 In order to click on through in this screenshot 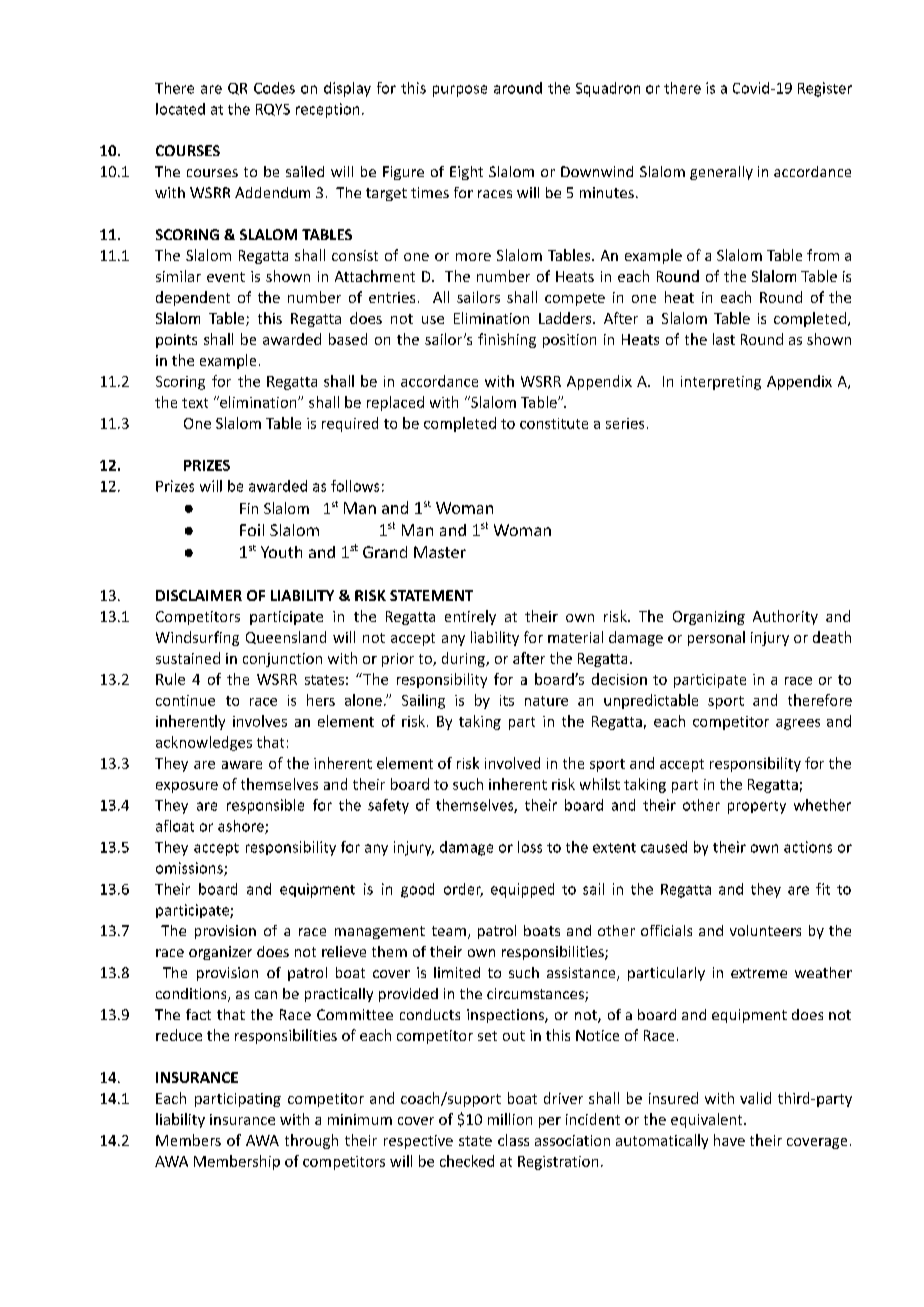, I will do `click(311, 1141)`.
